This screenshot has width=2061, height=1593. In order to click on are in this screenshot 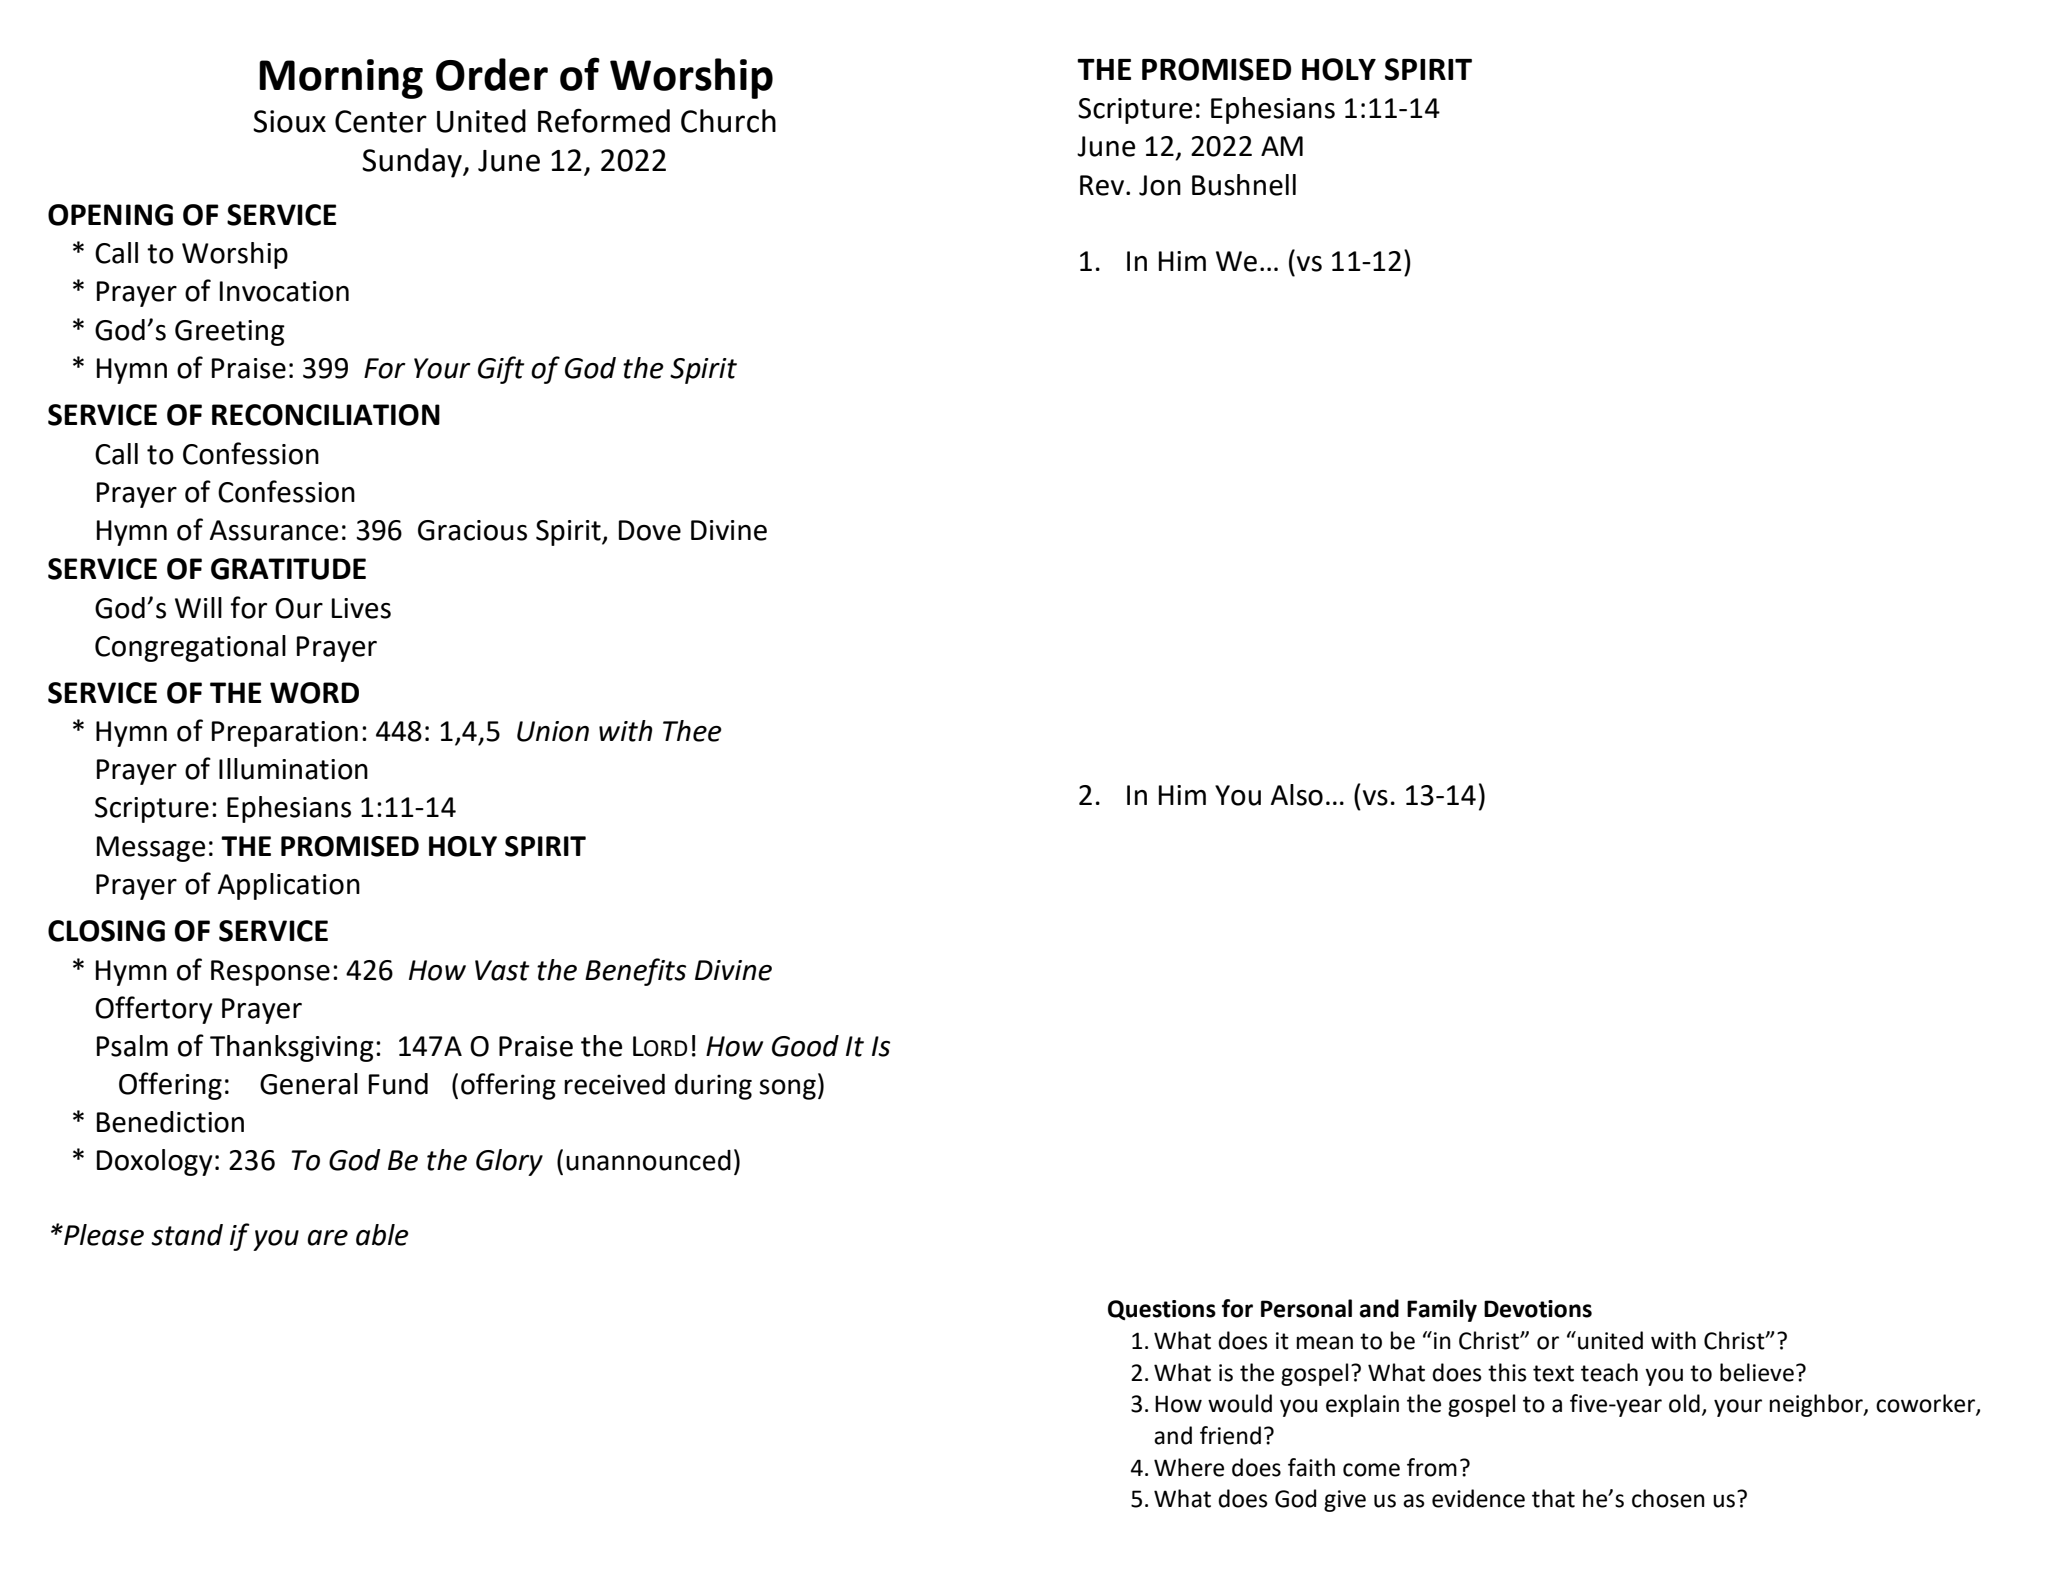, I will do `click(327, 1238)`.
